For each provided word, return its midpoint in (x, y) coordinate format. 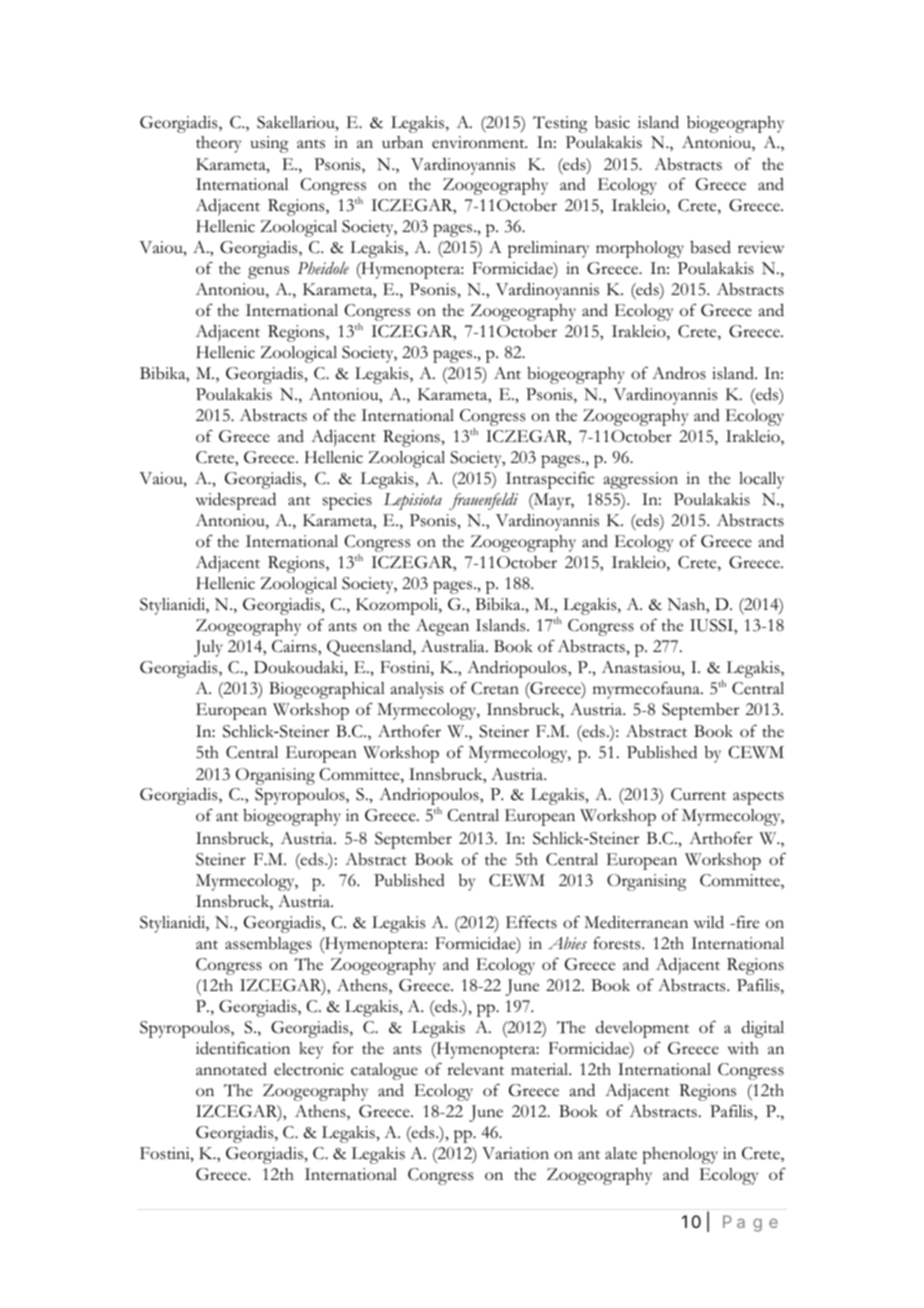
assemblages (268, 945)
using (269, 144)
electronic (309, 1069)
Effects (531, 922)
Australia (454, 646)
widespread (236, 501)
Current (698, 794)
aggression (641, 480)
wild (709, 922)
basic (612, 122)
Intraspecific (550, 480)
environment (479, 142)
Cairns (295, 646)
